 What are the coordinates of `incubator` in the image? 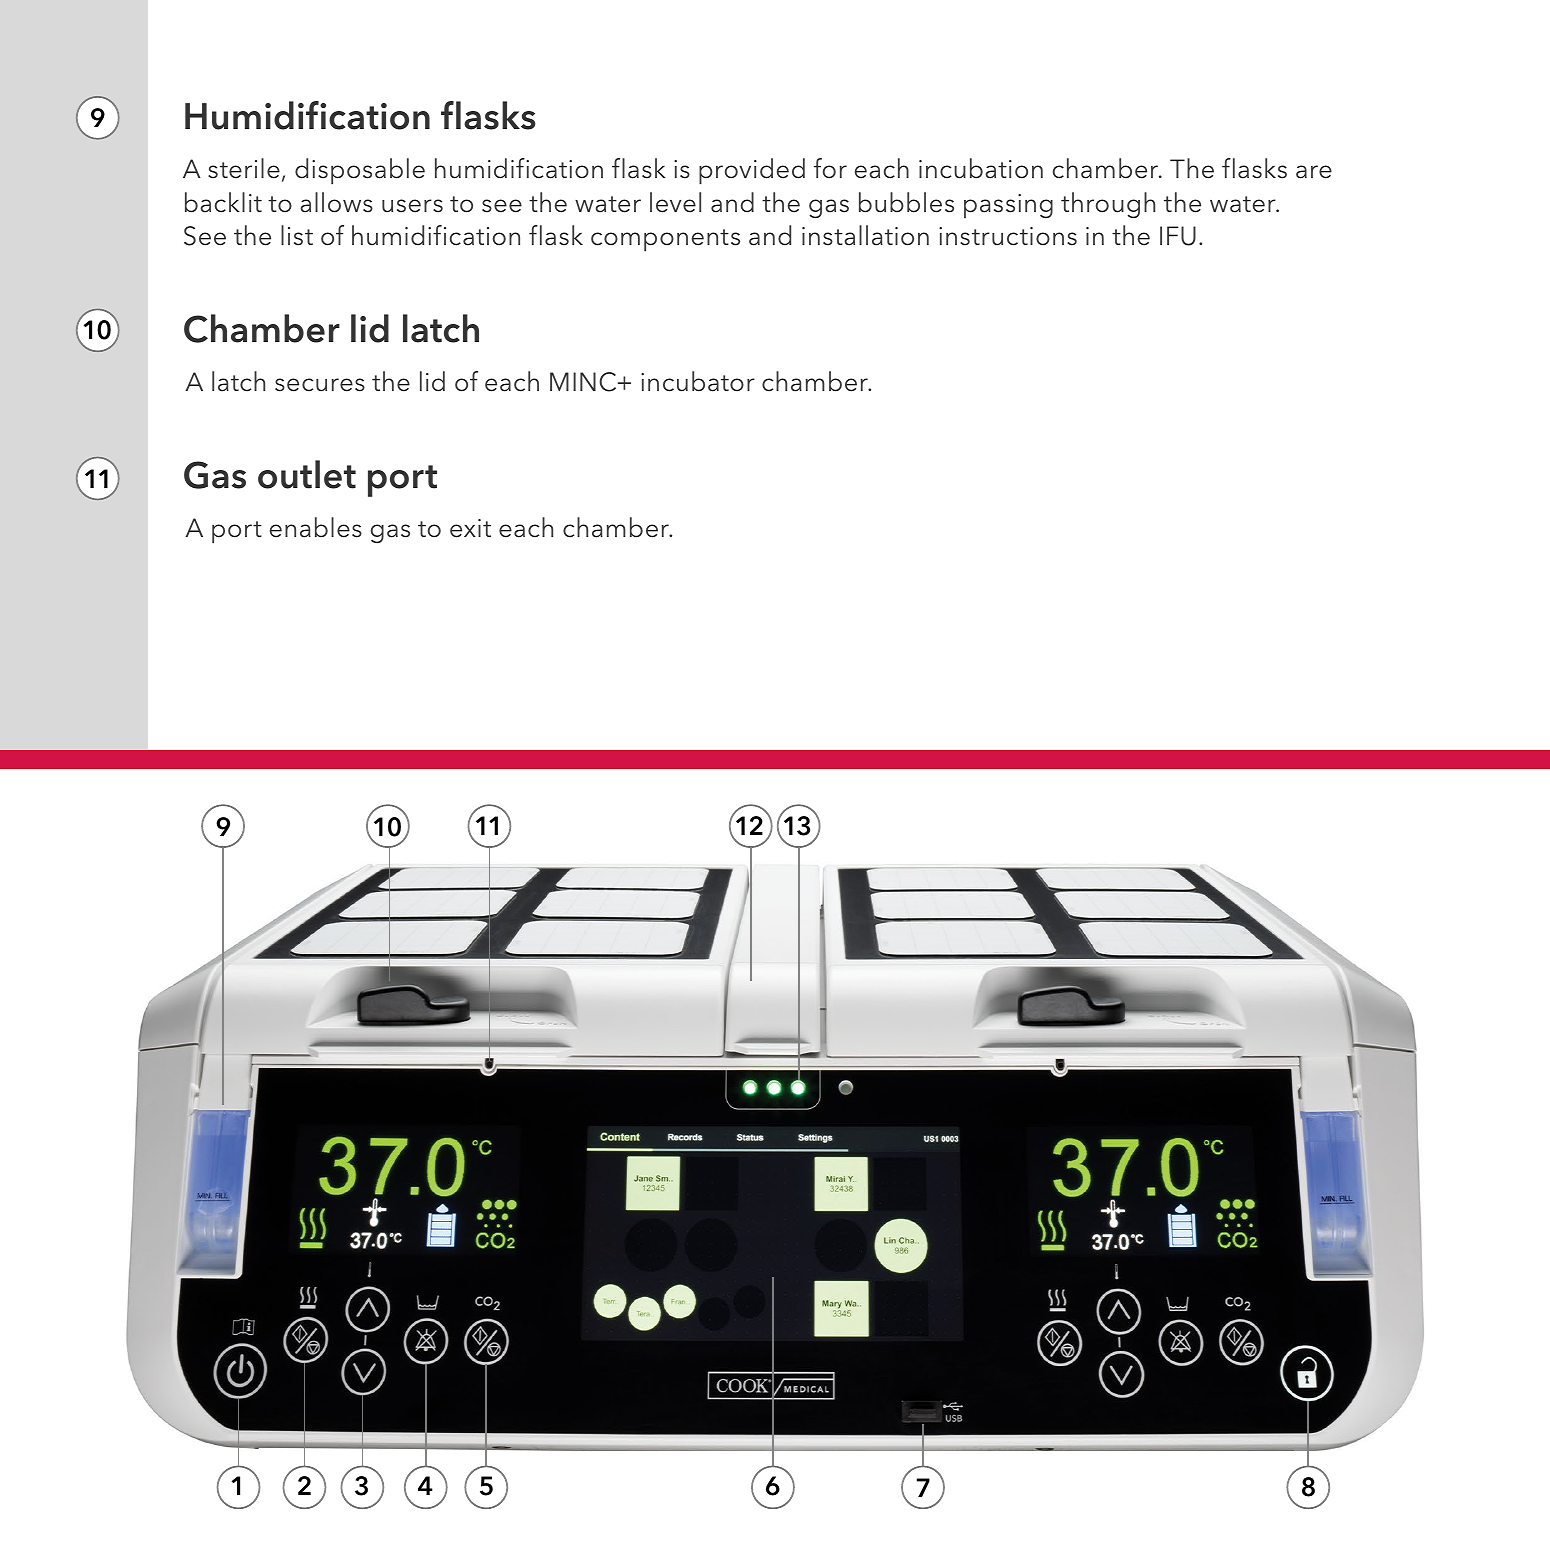 It's located at (698, 381).
